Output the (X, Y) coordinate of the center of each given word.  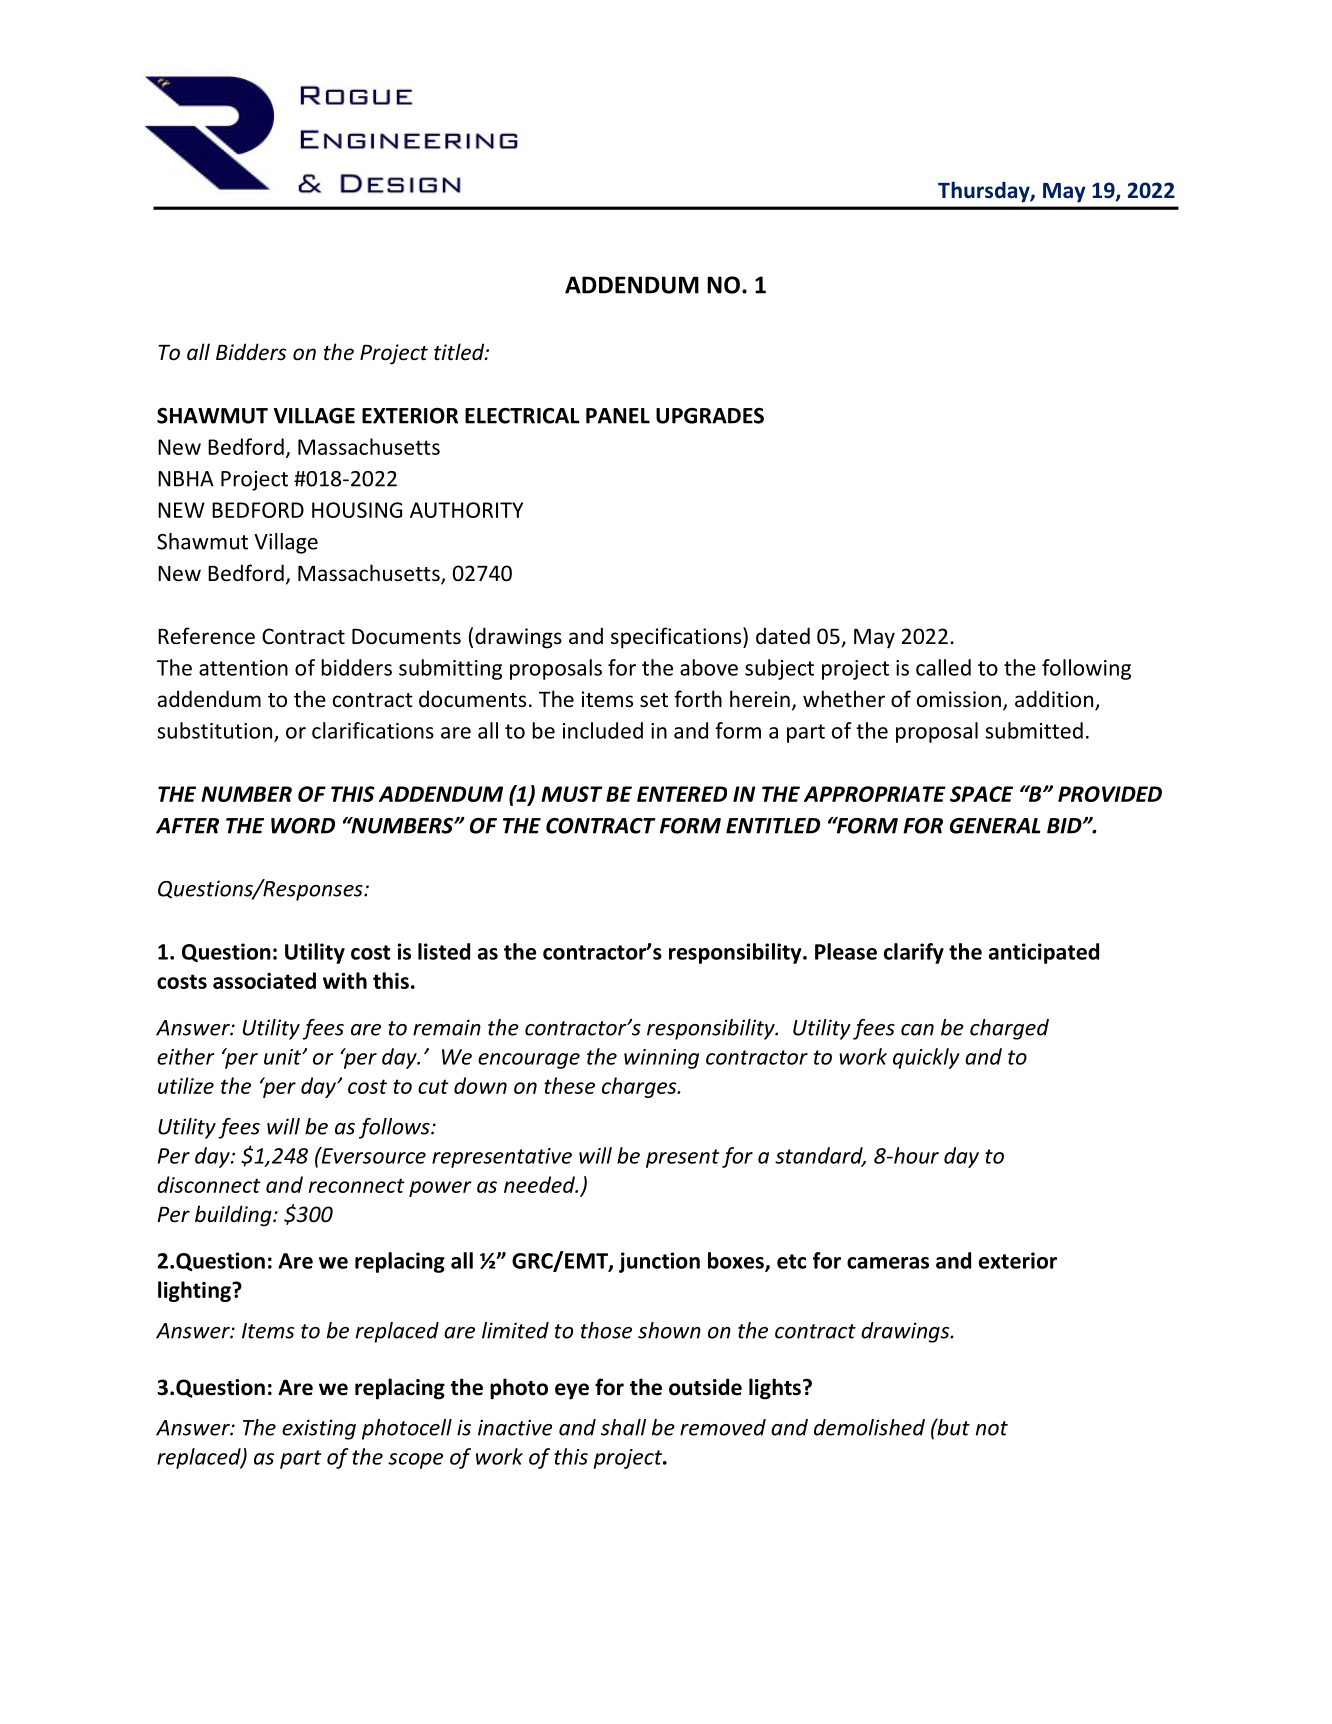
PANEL (618, 416)
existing (319, 1429)
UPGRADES (710, 416)
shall (623, 1427)
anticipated (1044, 953)
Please (846, 951)
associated (264, 980)
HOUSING (357, 510)
